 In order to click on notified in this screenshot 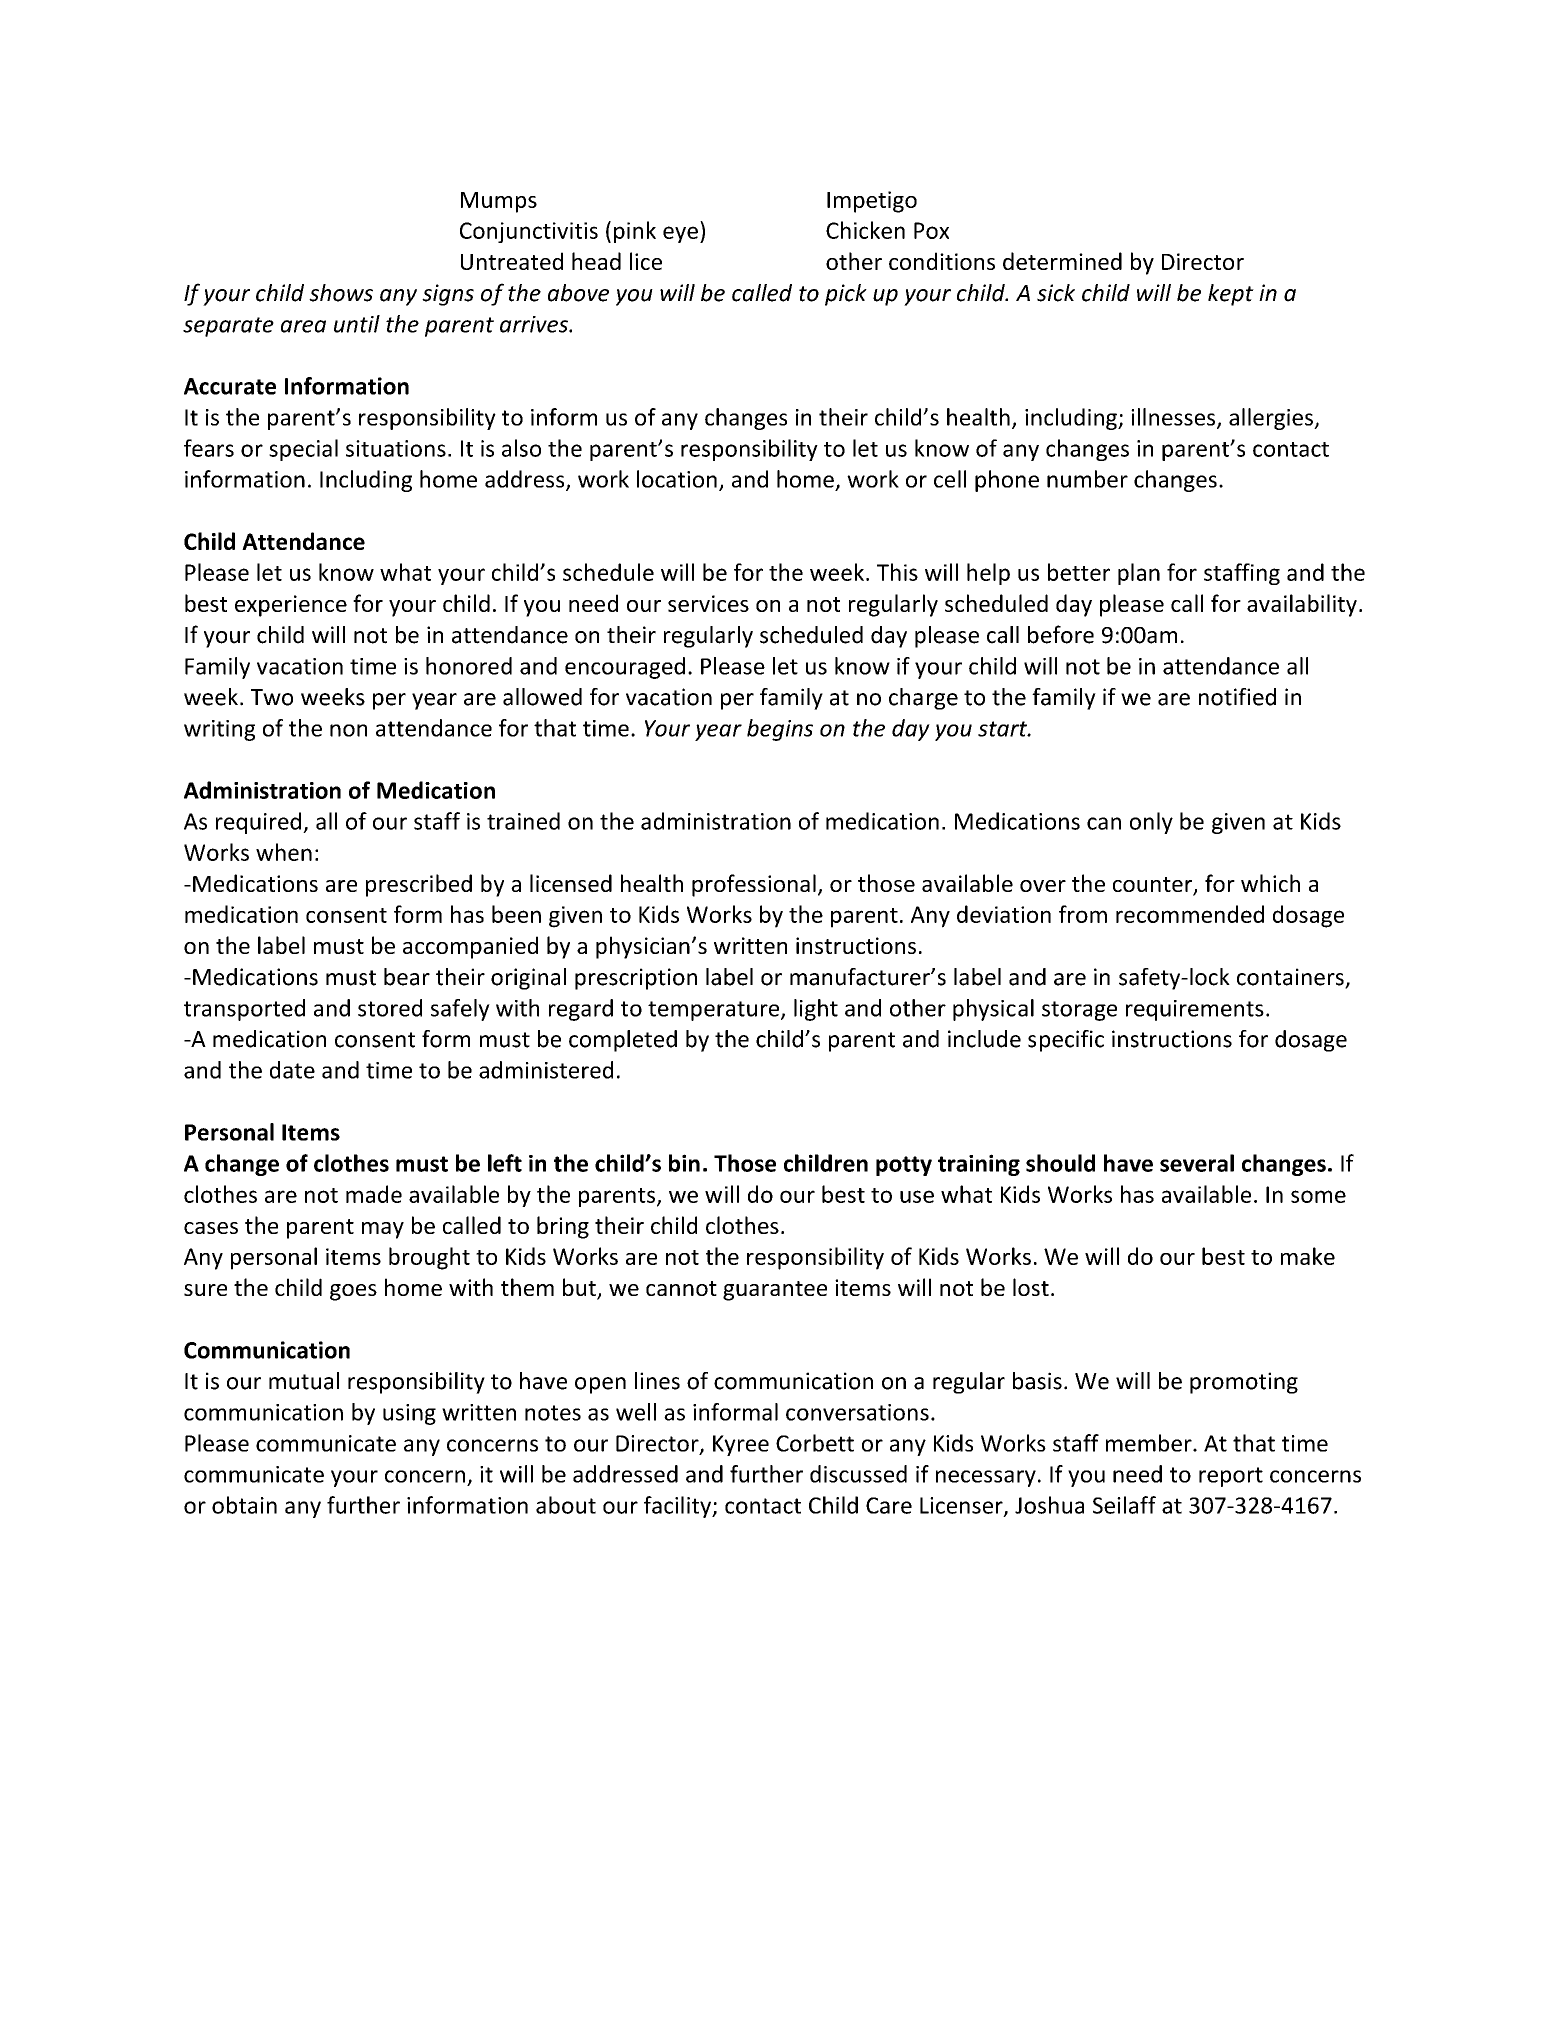, I will do `click(1237, 697)`.
